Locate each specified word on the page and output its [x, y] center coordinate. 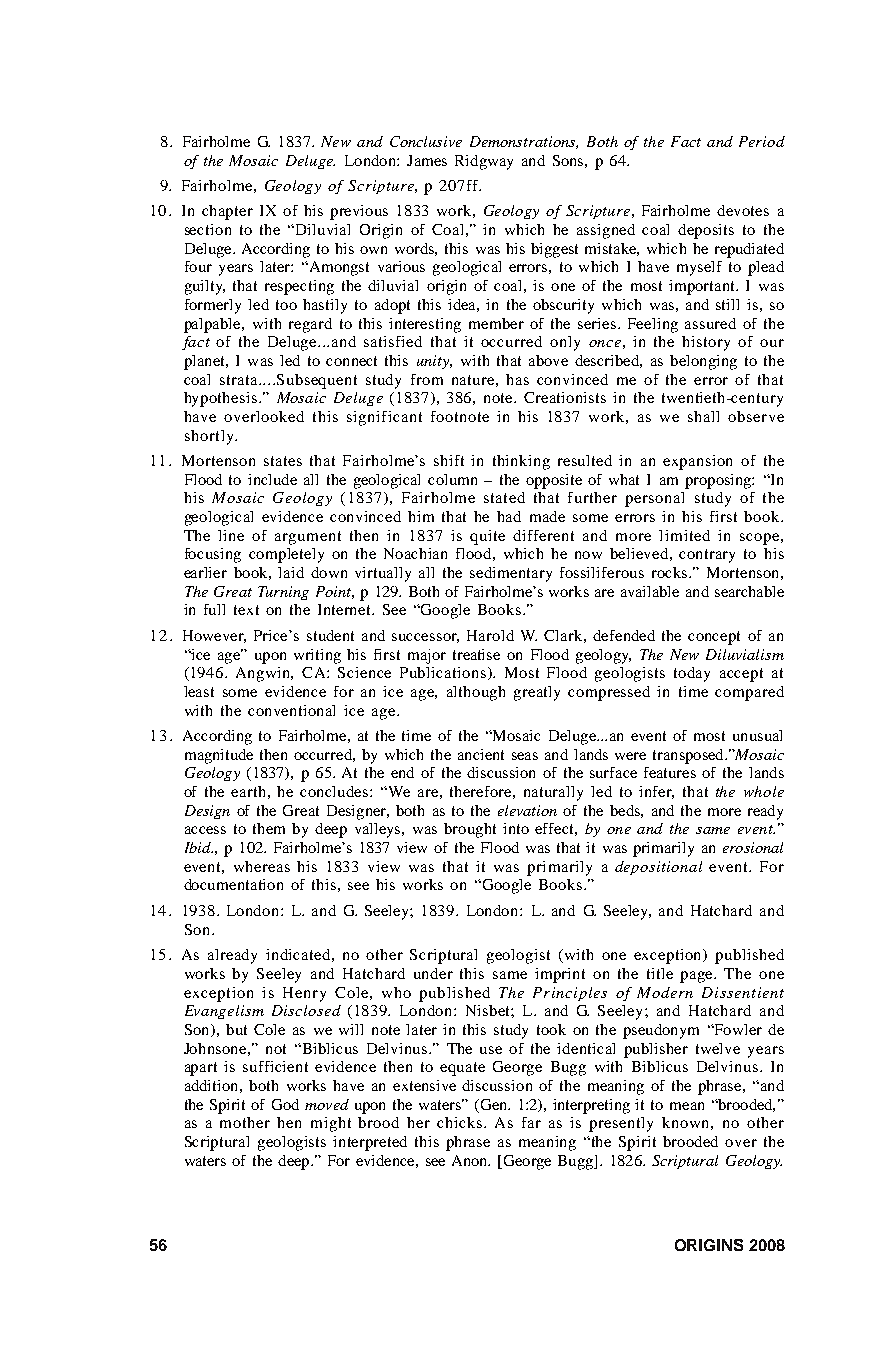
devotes [743, 210]
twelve [718, 1048]
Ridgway [484, 162]
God [285, 1104]
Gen [494, 1104]
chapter [227, 212]
